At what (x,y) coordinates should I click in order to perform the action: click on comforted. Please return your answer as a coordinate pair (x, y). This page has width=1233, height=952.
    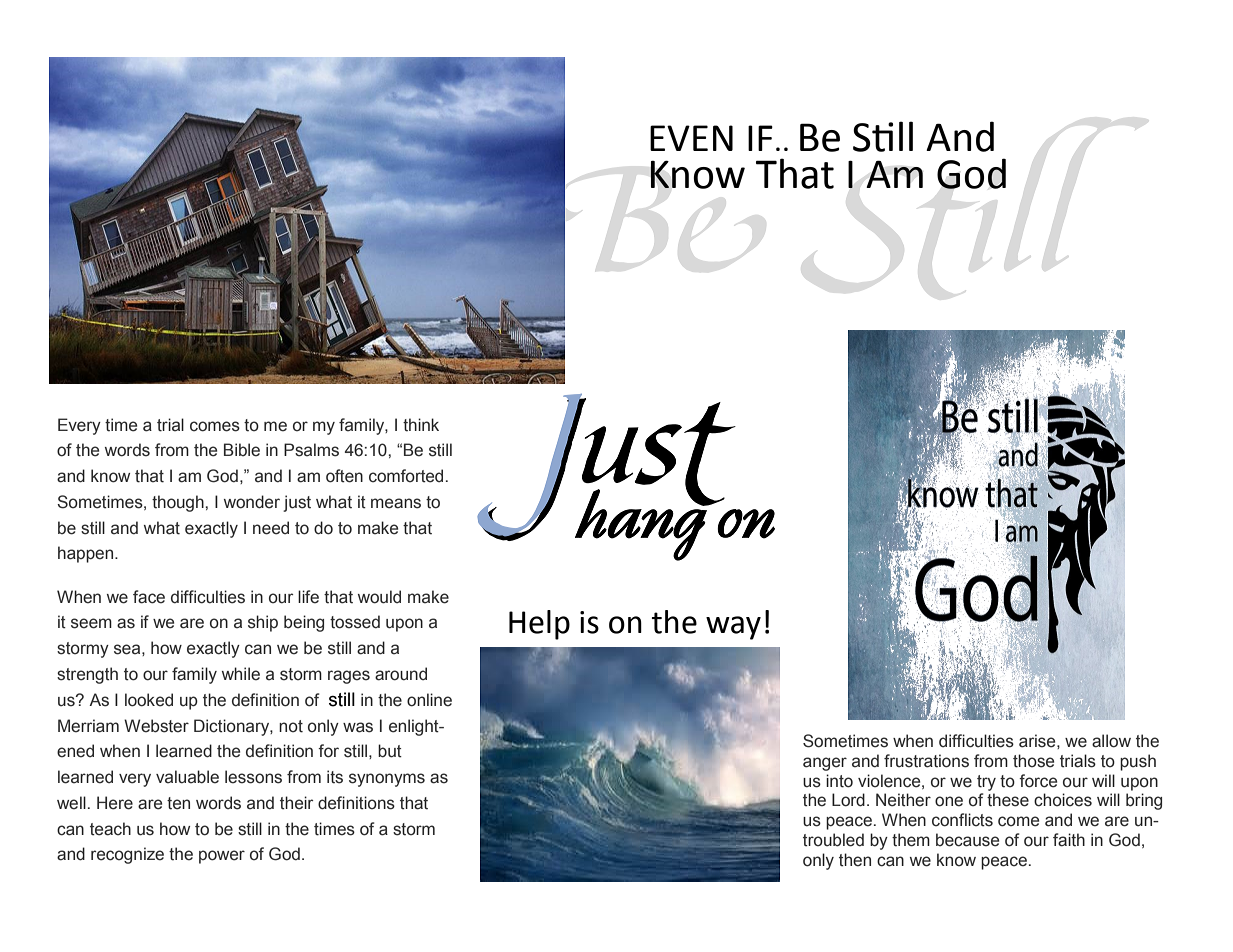
    Looking at the image, I should click on (406, 476).
